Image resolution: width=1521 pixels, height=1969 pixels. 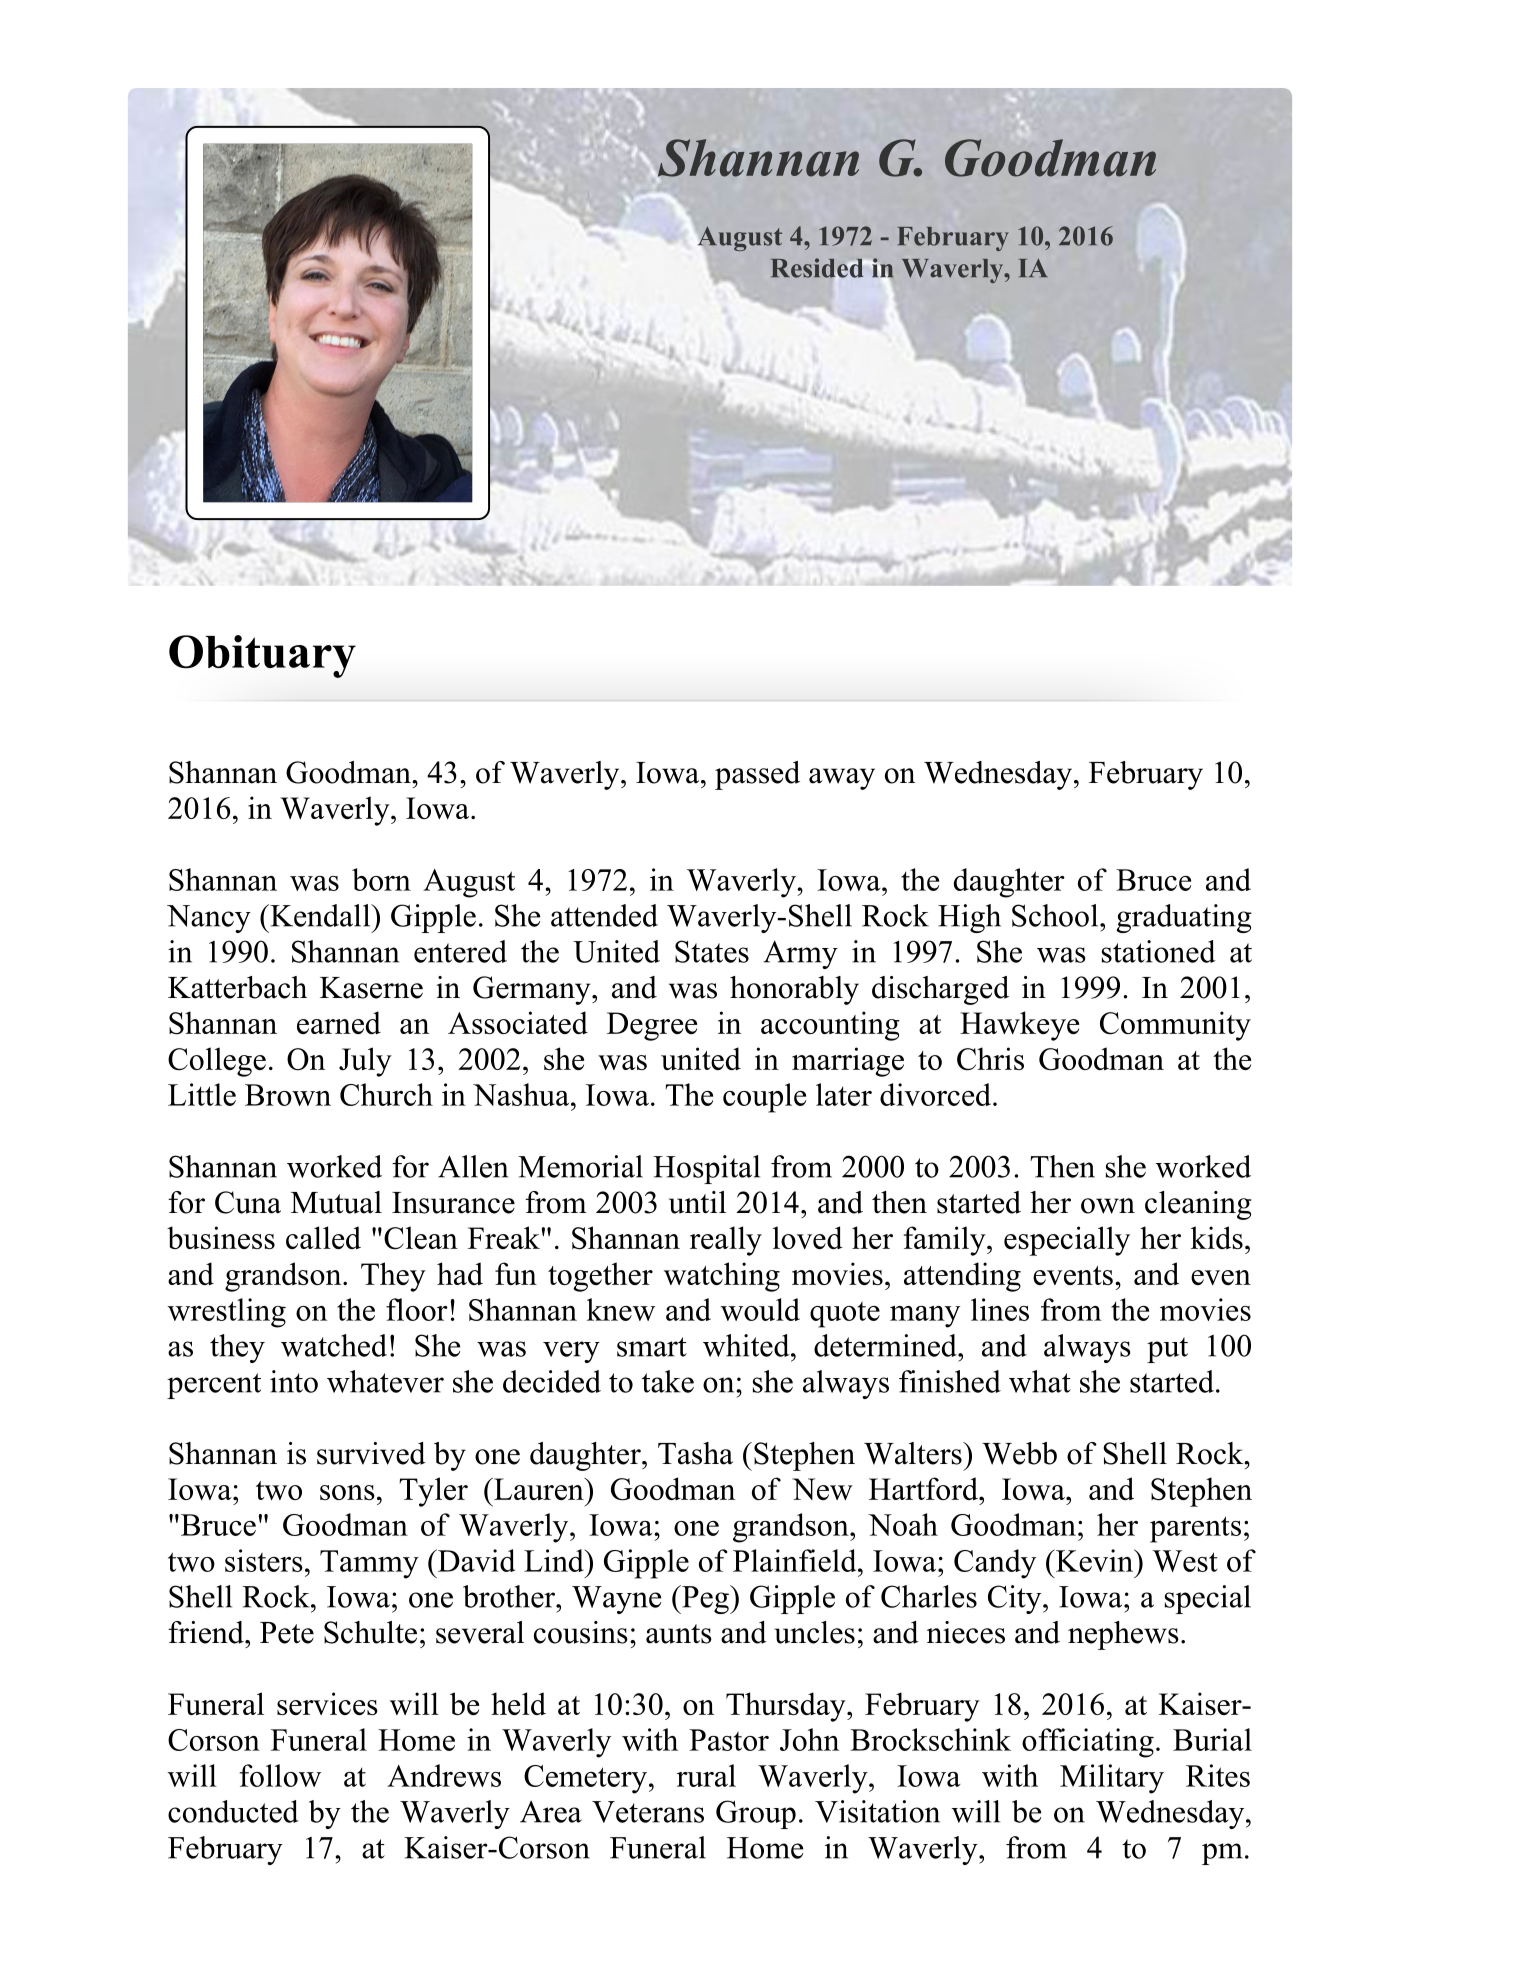 I want to click on Resided, so click(x=818, y=269).
